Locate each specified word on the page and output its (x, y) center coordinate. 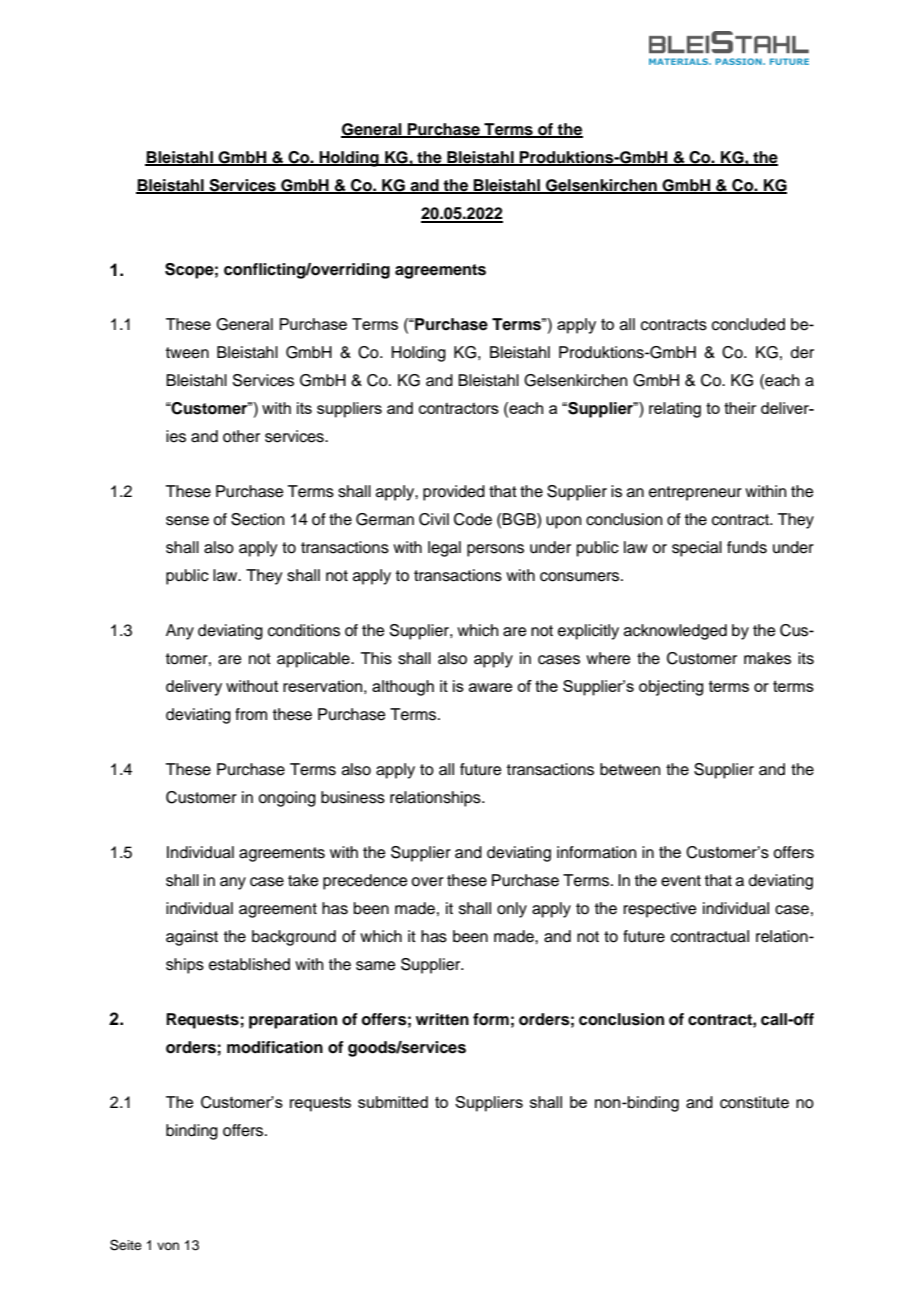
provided (454, 493)
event (681, 881)
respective (660, 910)
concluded (748, 324)
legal (444, 549)
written (442, 1019)
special (697, 549)
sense (187, 521)
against (192, 938)
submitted (393, 1102)
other (241, 436)
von (168, 1246)
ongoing (287, 799)
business (353, 797)
